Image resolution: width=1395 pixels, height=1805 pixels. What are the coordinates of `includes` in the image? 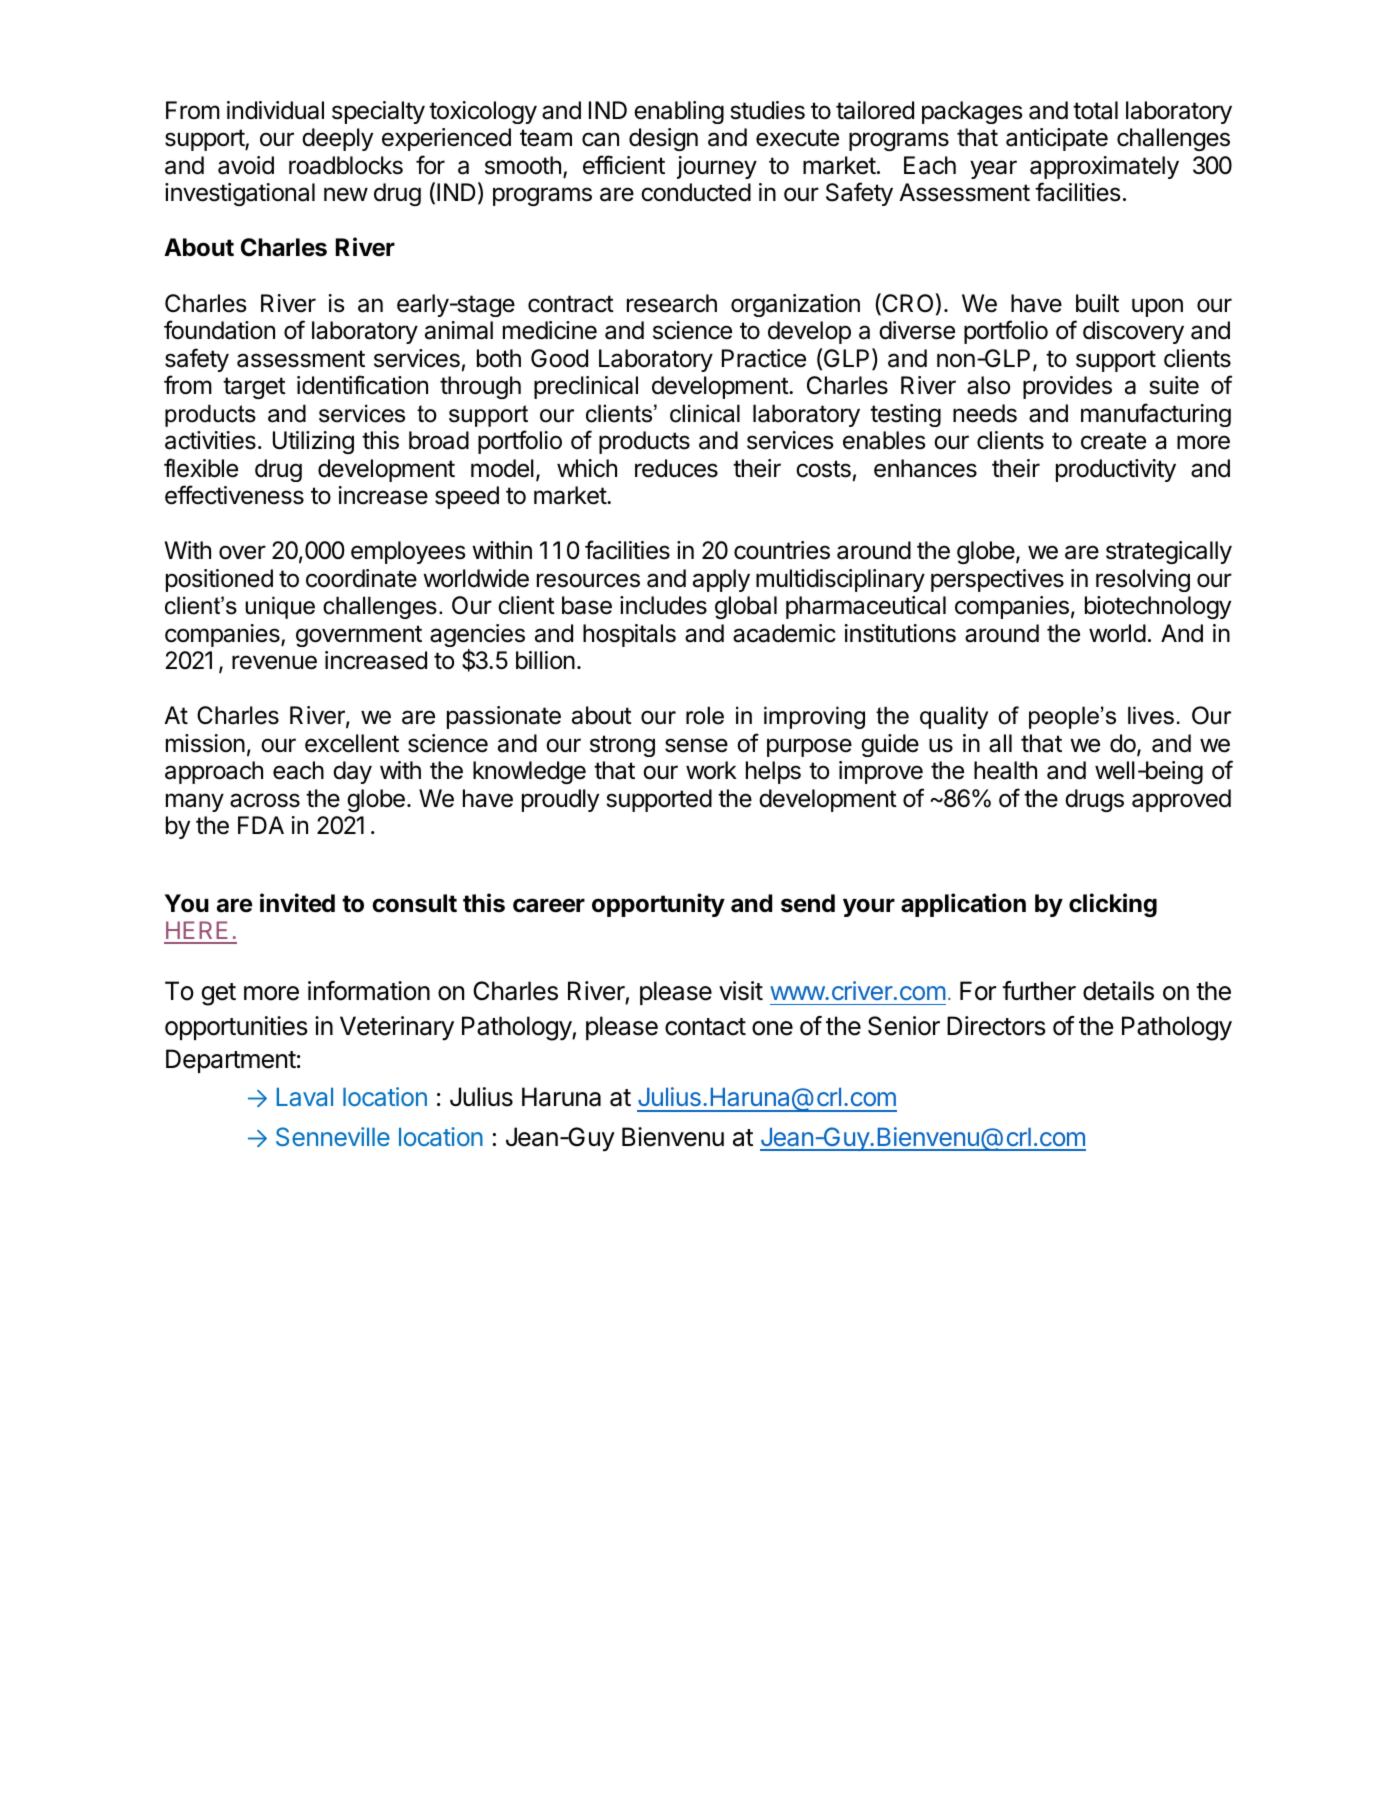 It's located at (663, 605).
